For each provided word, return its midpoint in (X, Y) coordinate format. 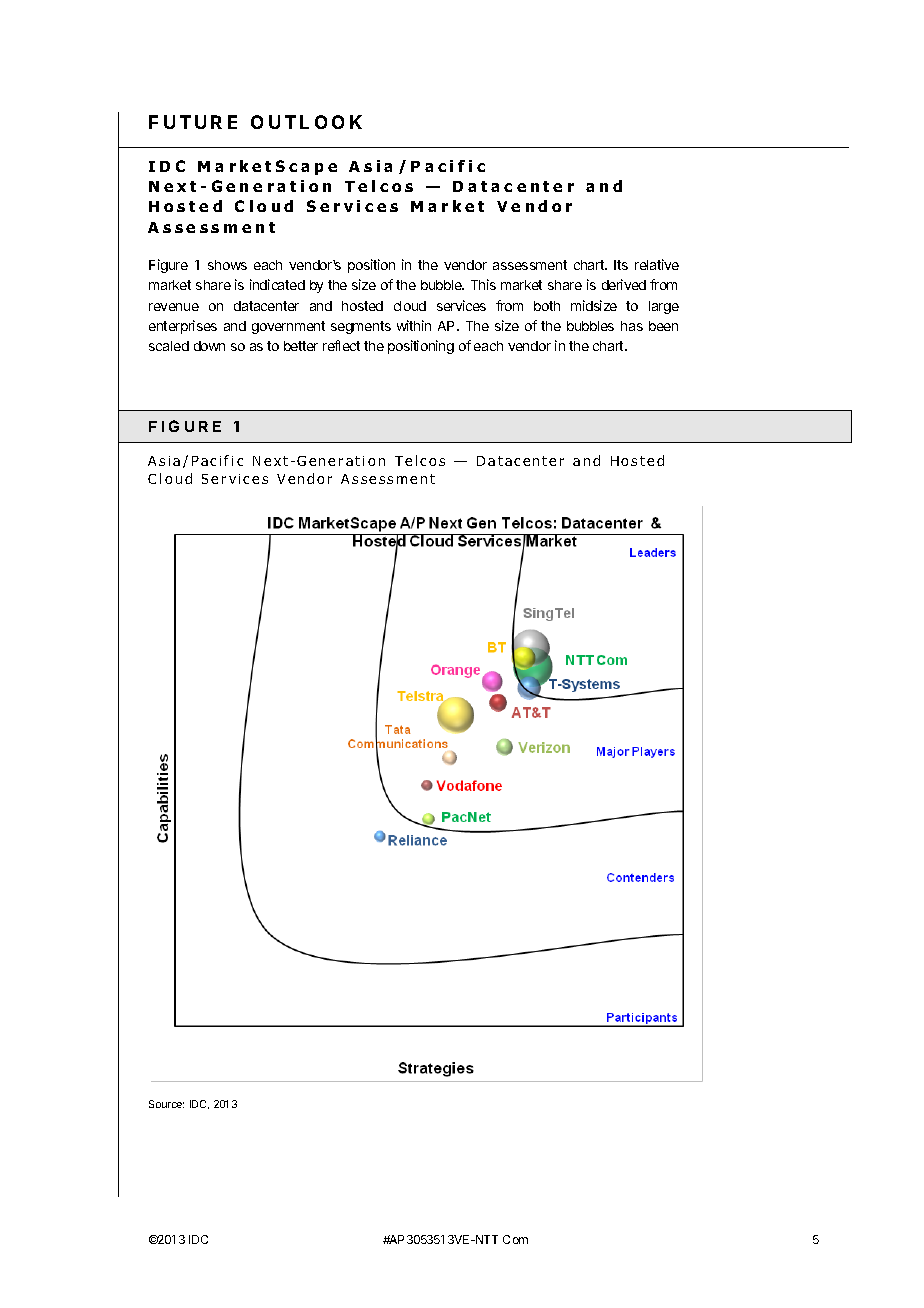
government (288, 327)
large (664, 307)
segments (361, 327)
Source (166, 1104)
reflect (341, 345)
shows (227, 265)
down (209, 346)
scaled (169, 346)
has (632, 326)
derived (624, 284)
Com (515, 1239)
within (414, 325)
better (301, 346)
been (663, 326)
